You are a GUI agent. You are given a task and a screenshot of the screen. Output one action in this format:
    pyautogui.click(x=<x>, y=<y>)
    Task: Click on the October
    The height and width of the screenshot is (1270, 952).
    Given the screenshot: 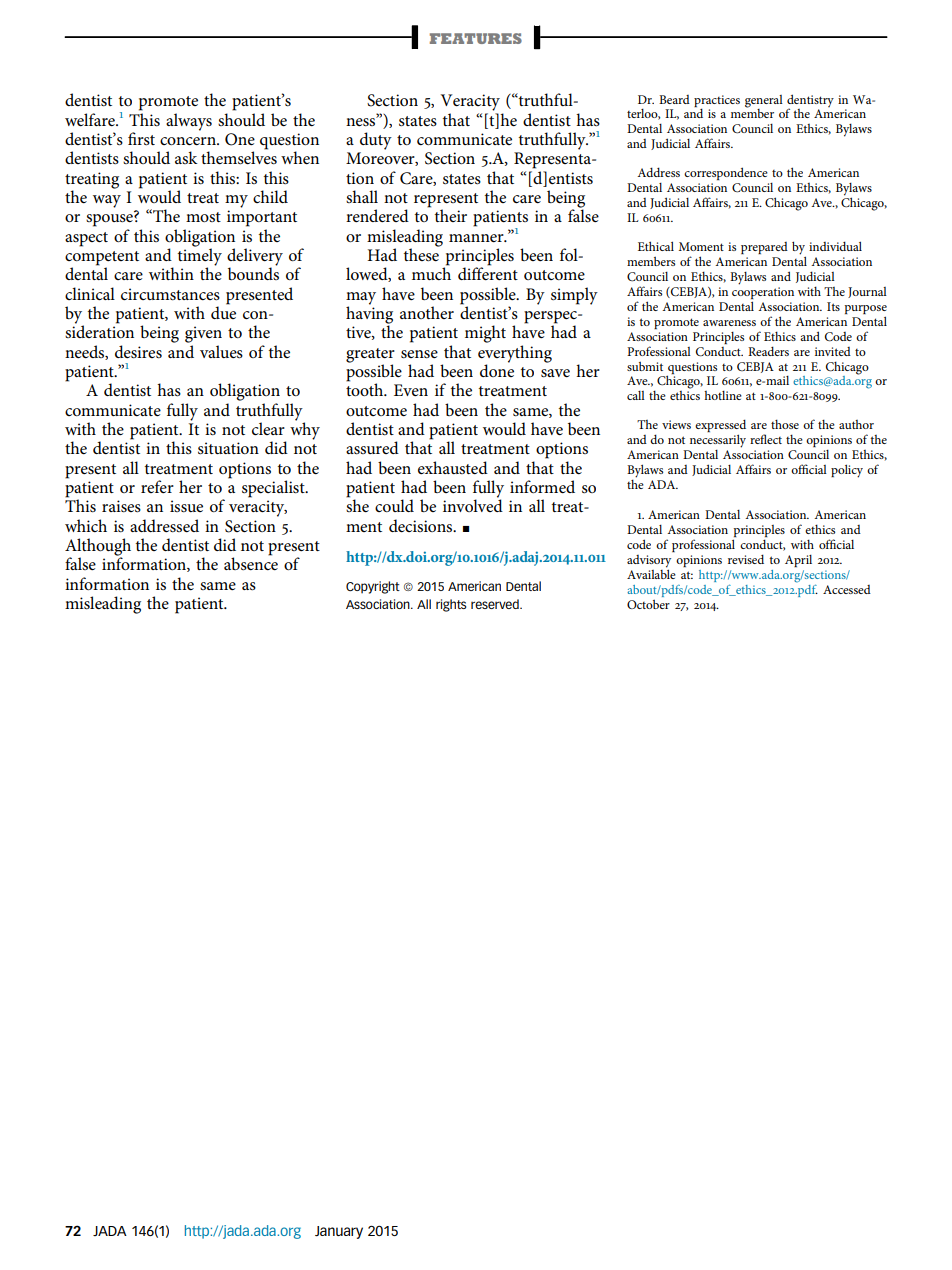 What is the action you would take?
    pyautogui.click(x=648, y=604)
